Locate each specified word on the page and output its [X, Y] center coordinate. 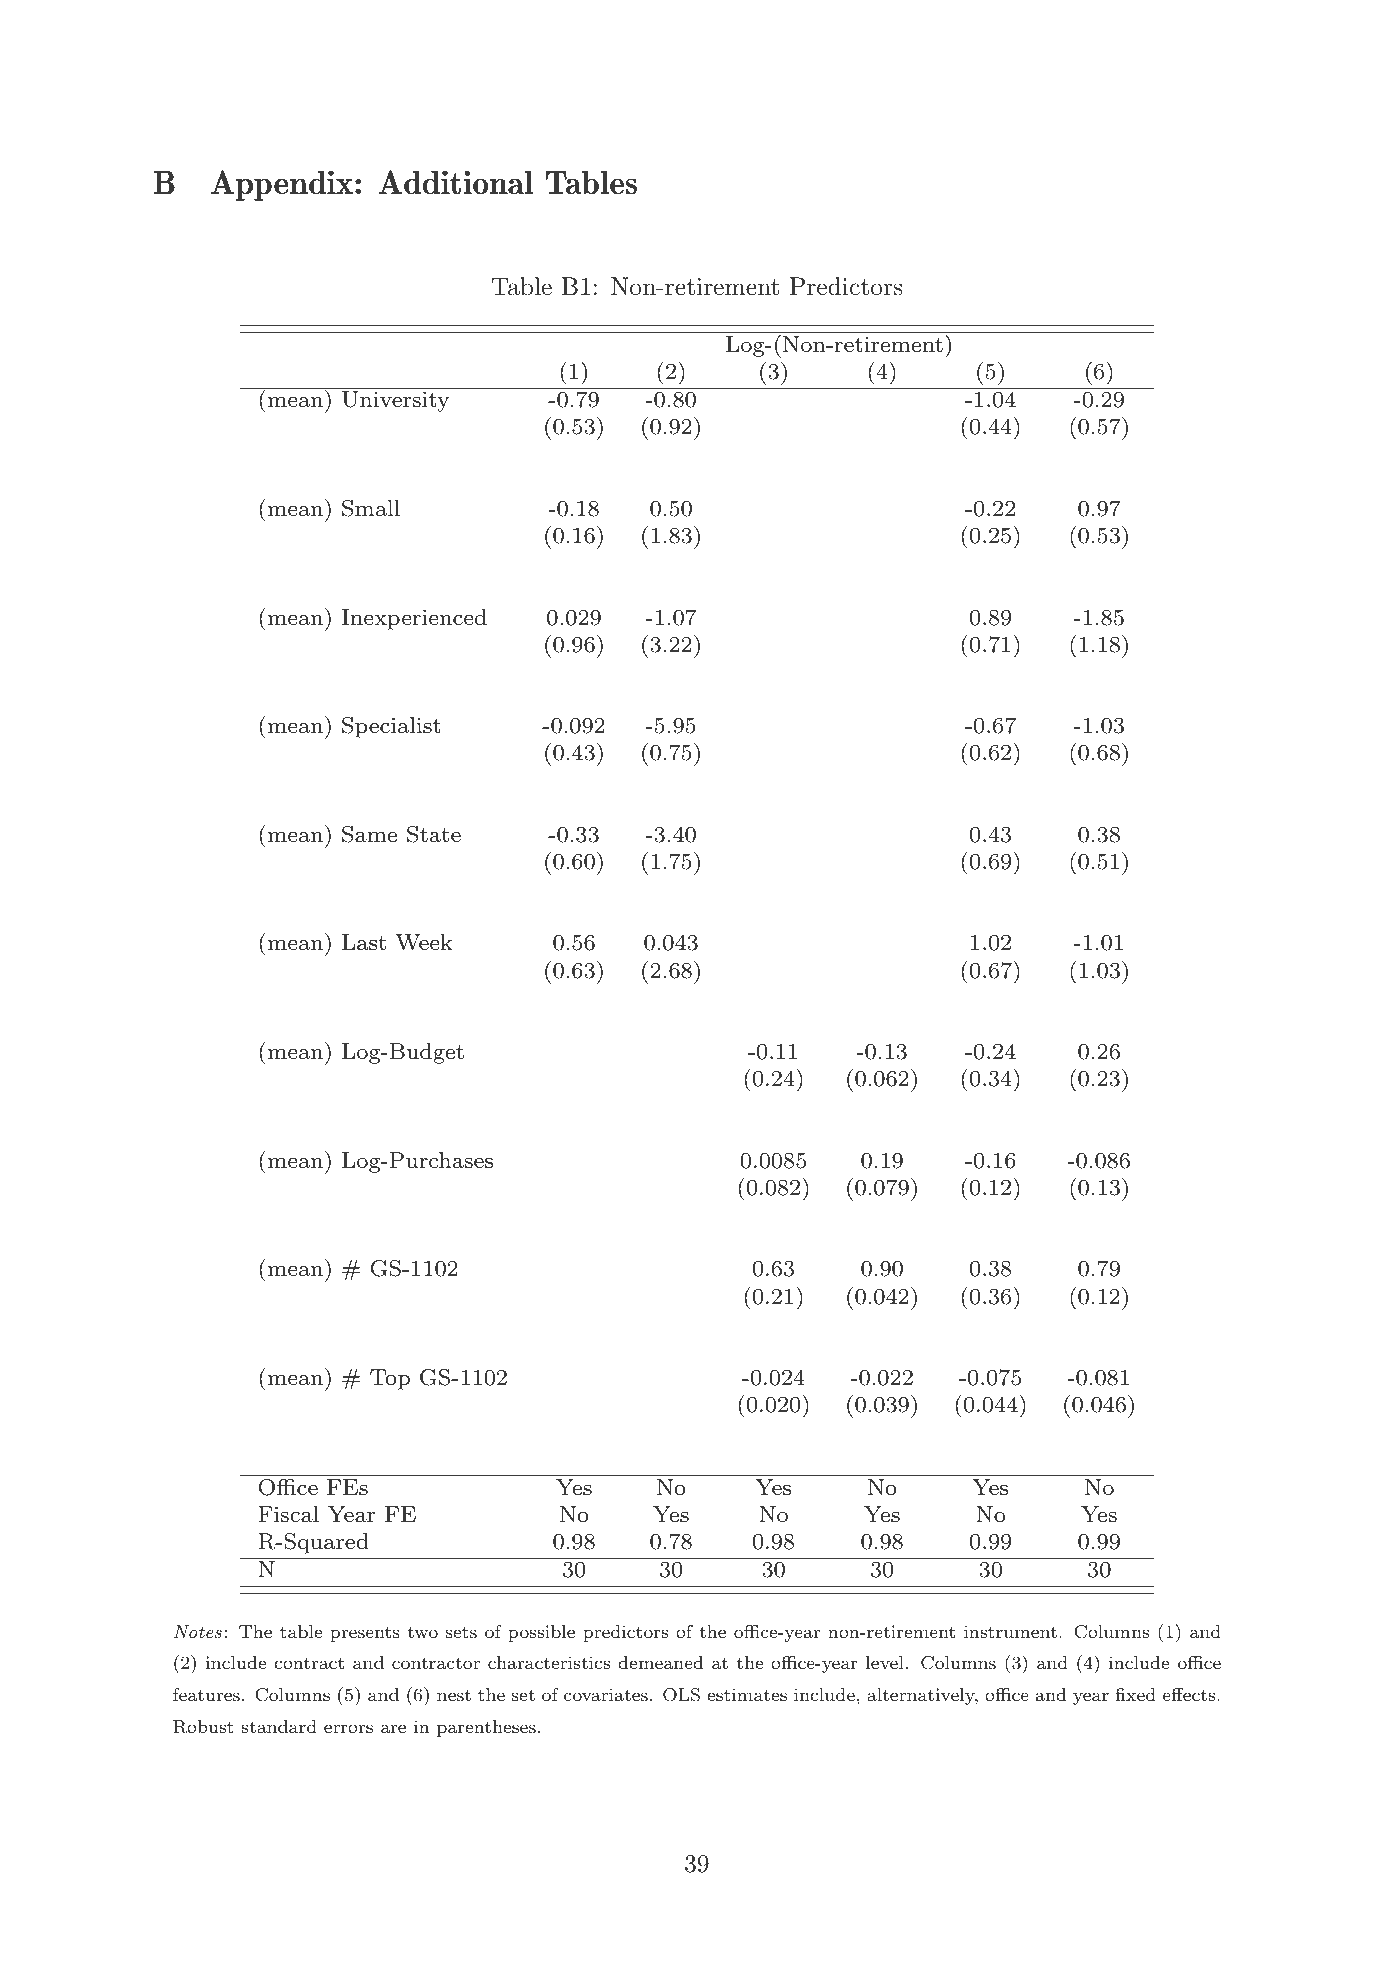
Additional [456, 182]
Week [424, 942]
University [396, 401]
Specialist [391, 727]
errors [348, 1728]
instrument [1010, 1631]
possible [541, 1633]
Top [390, 1379]
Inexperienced [414, 619]
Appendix [282, 185]
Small [371, 508]
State [434, 834]
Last [364, 942]
